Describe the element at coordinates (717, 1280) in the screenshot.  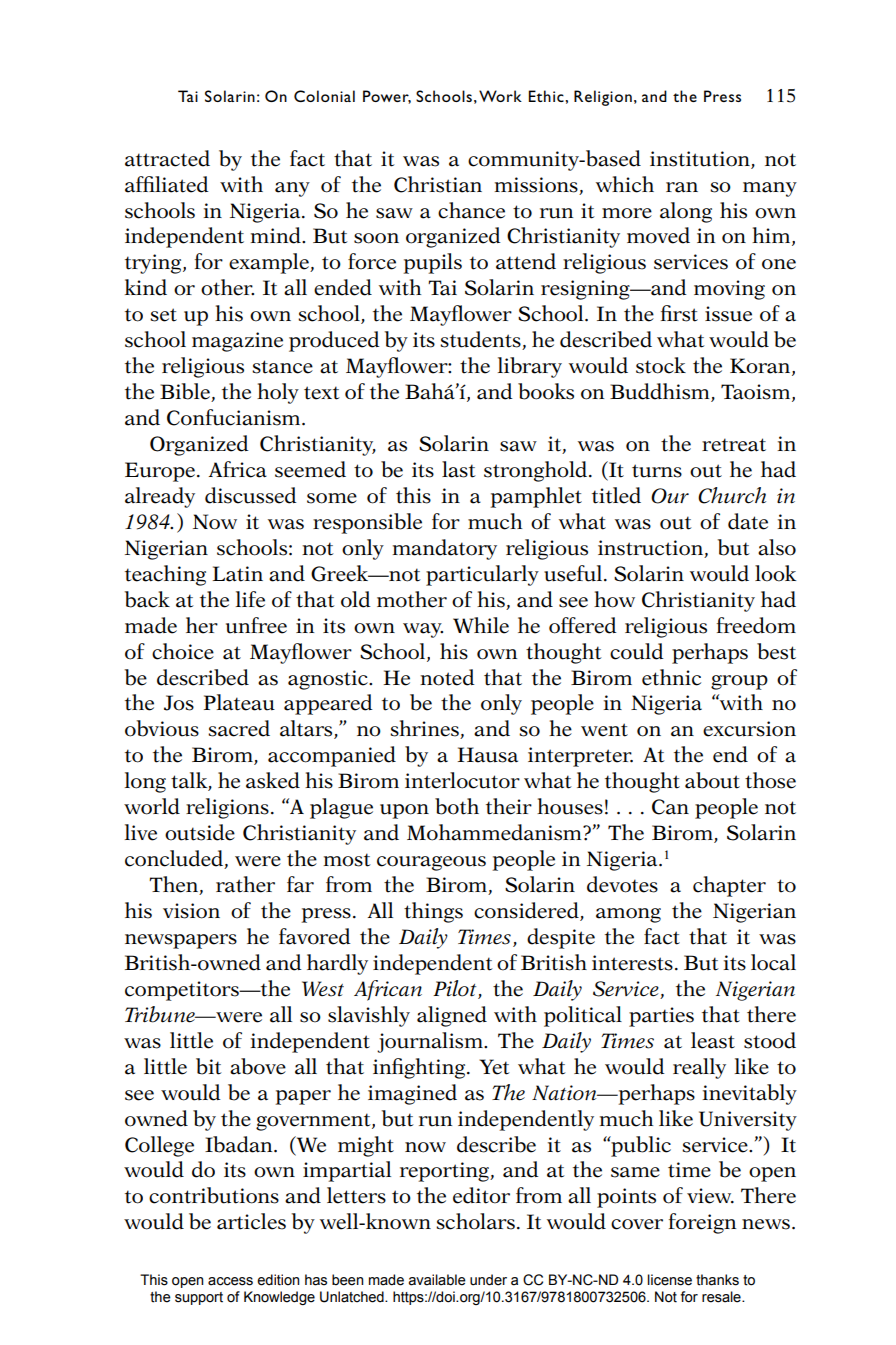
I see `thanks` at that location.
